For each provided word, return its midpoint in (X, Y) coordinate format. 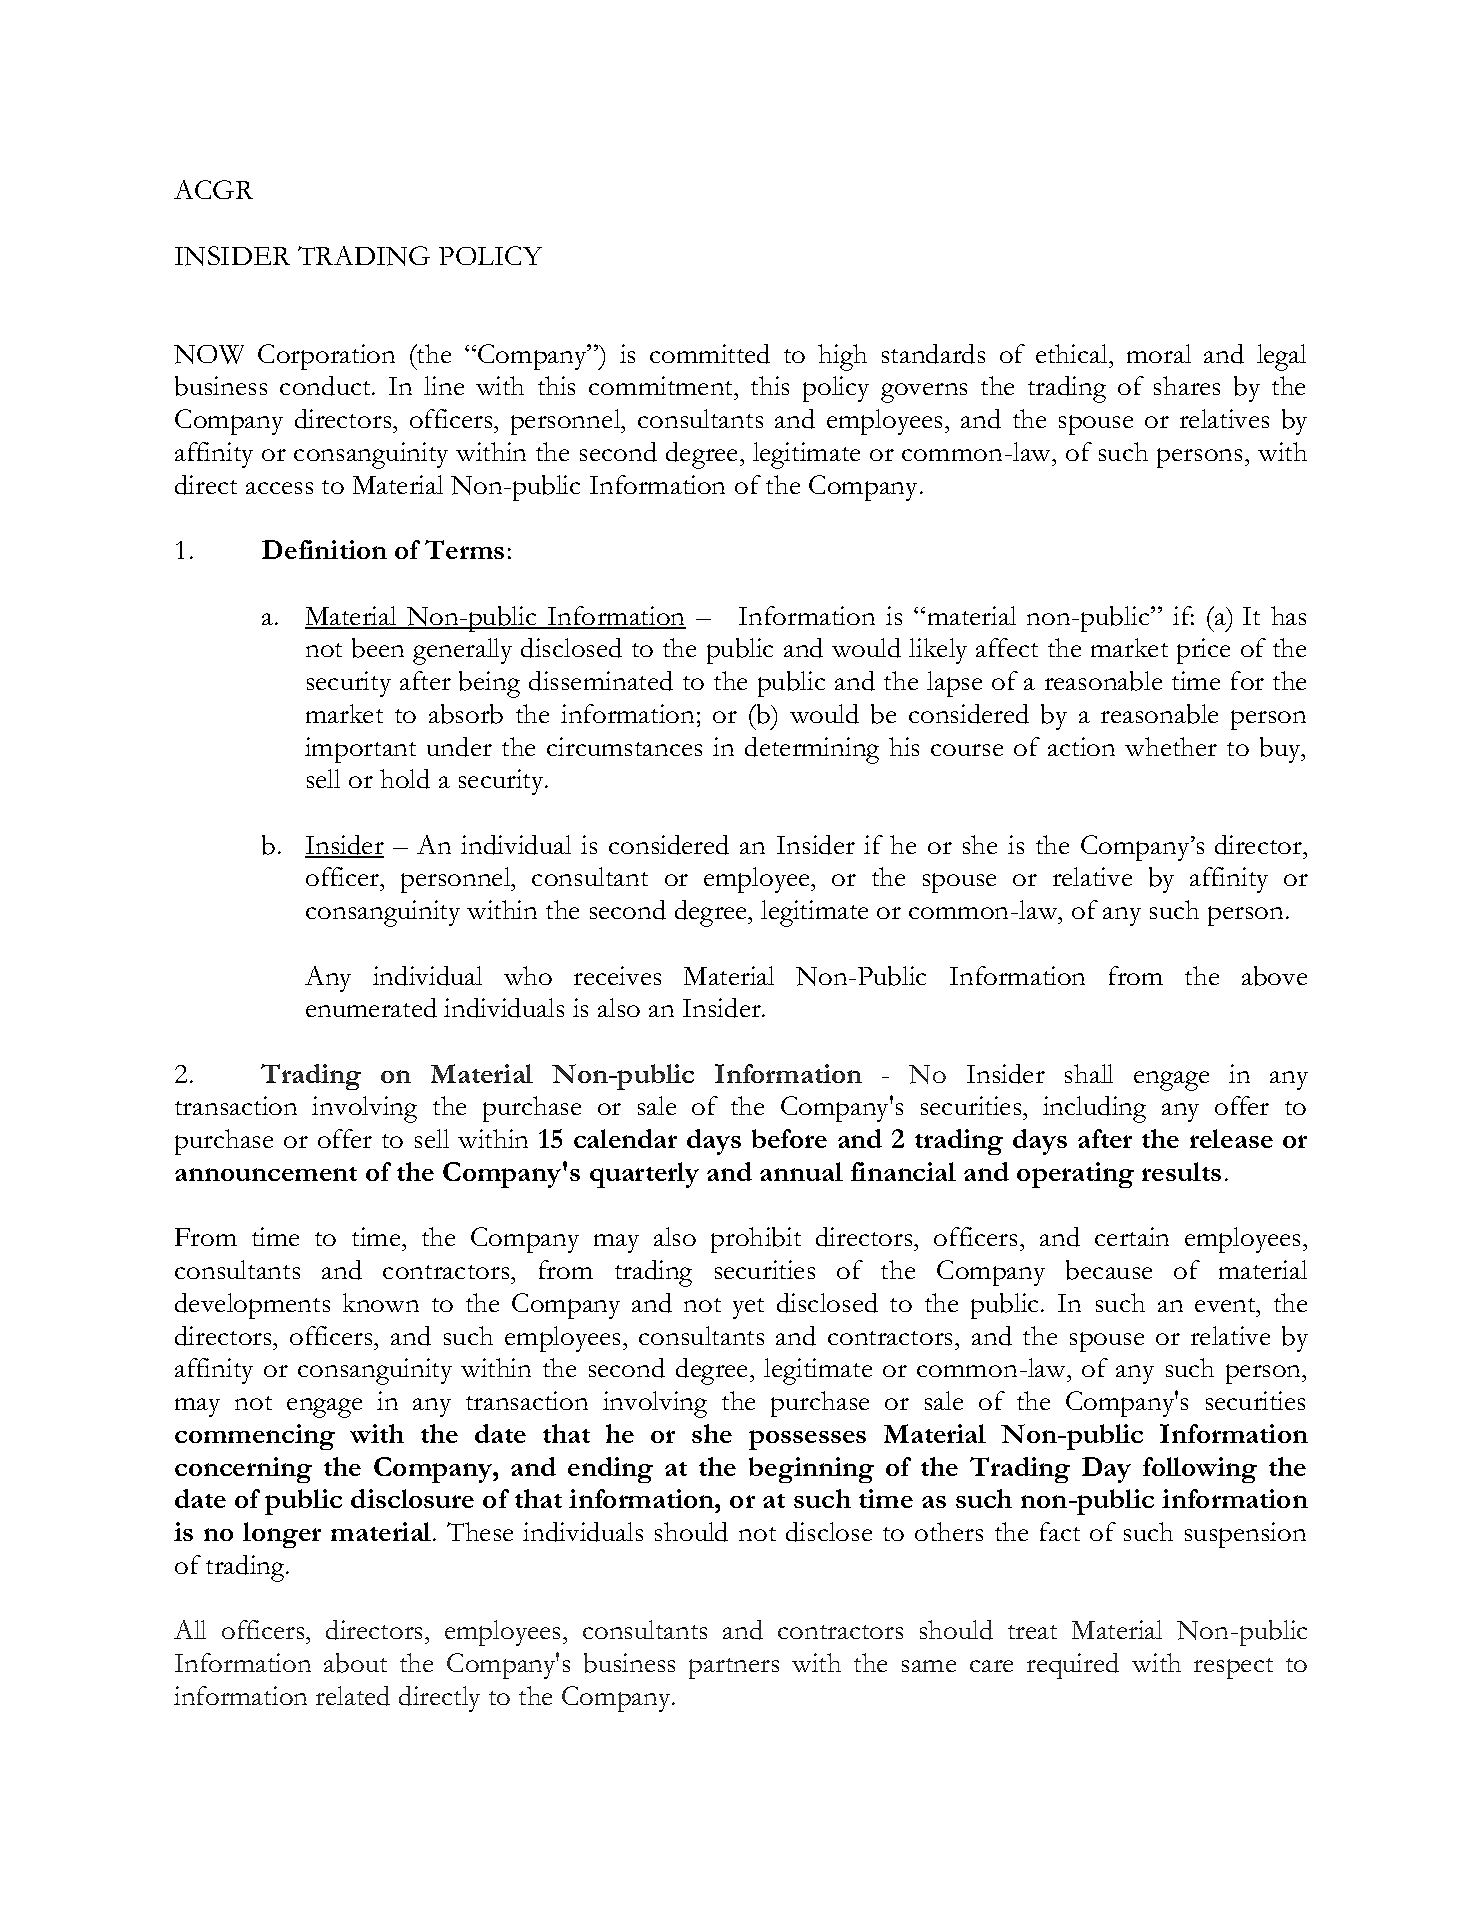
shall (1089, 1073)
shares (1187, 385)
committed (710, 354)
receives (617, 975)
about (355, 1663)
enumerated (371, 1008)
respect (1233, 1668)
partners (734, 1668)
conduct (327, 386)
